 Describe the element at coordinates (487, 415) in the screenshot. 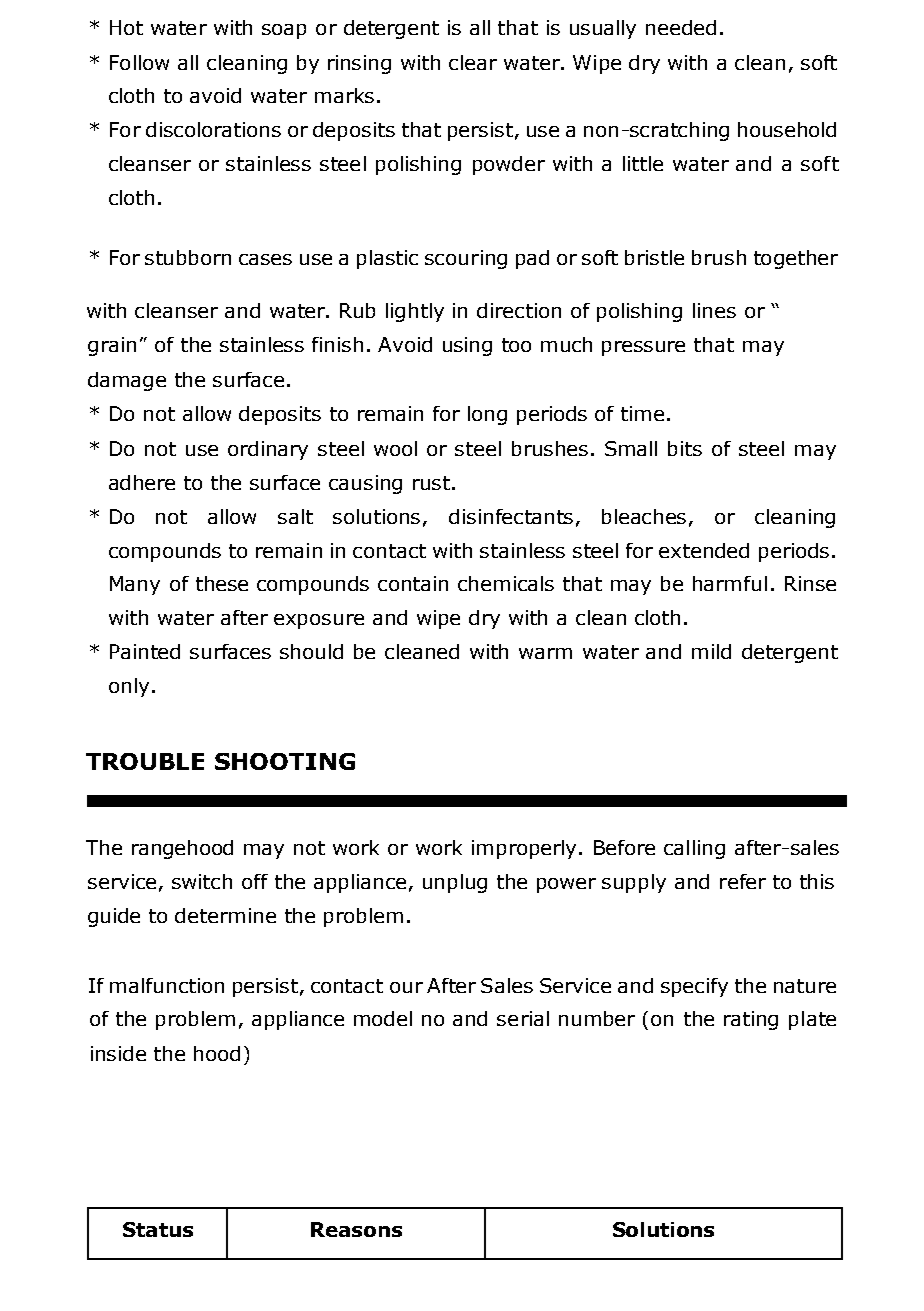

I see `long` at that location.
